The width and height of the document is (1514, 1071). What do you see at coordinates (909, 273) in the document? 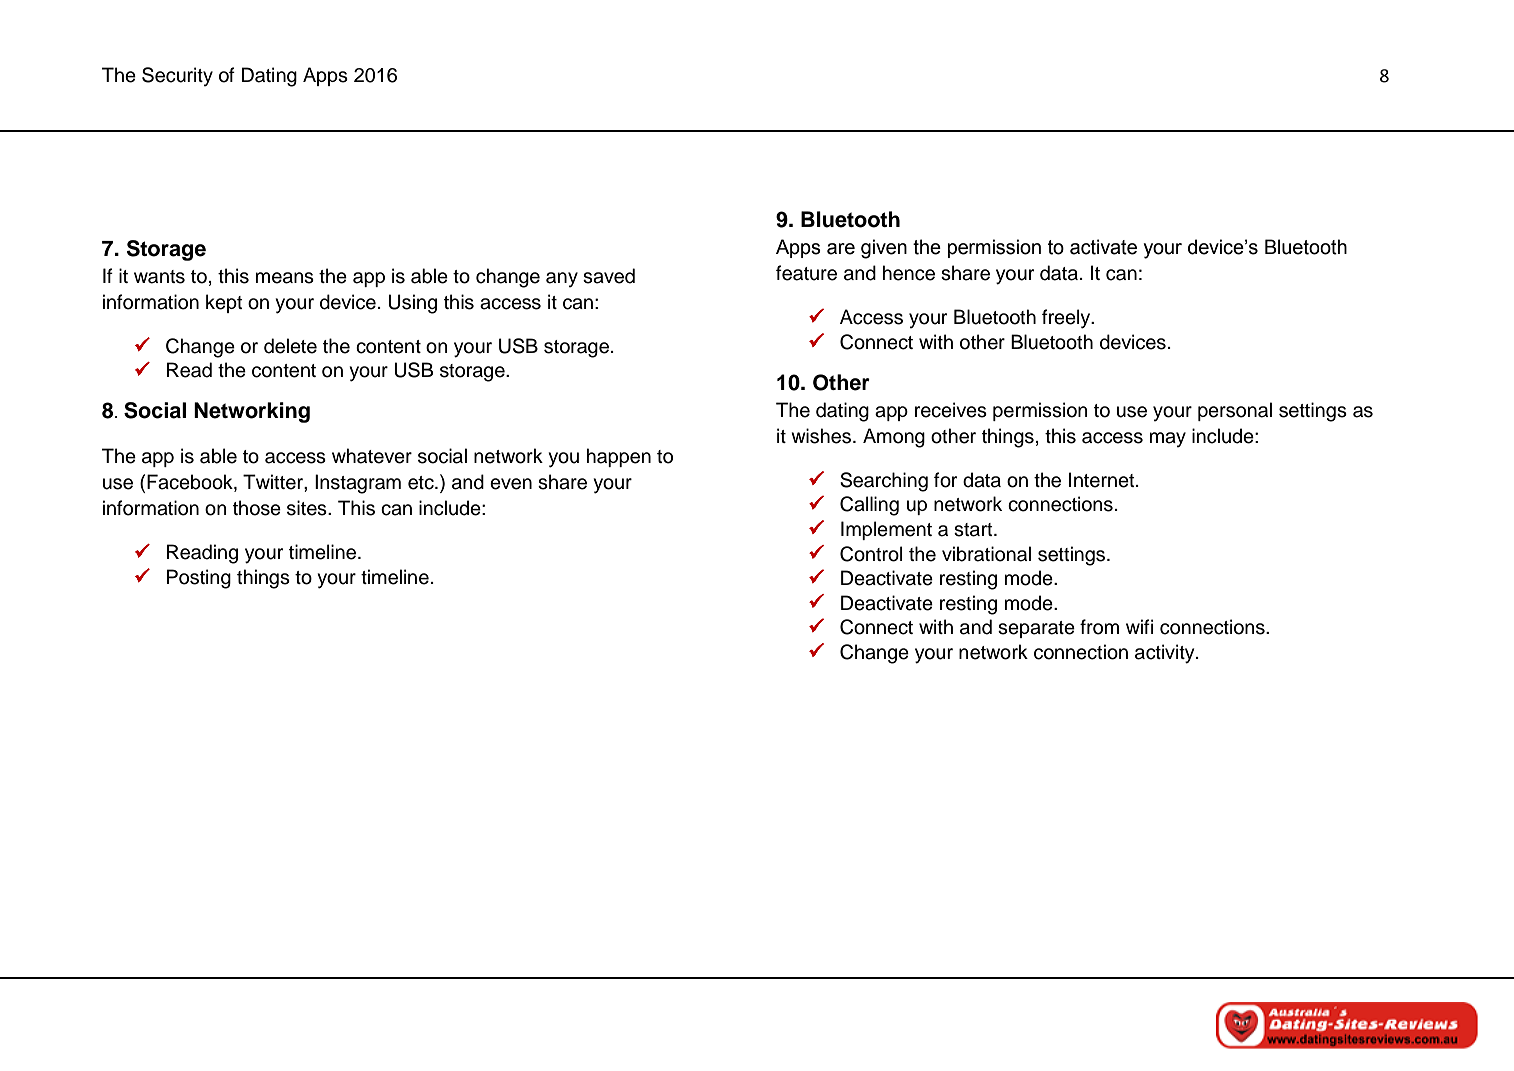
I see `hence` at bounding box center [909, 273].
